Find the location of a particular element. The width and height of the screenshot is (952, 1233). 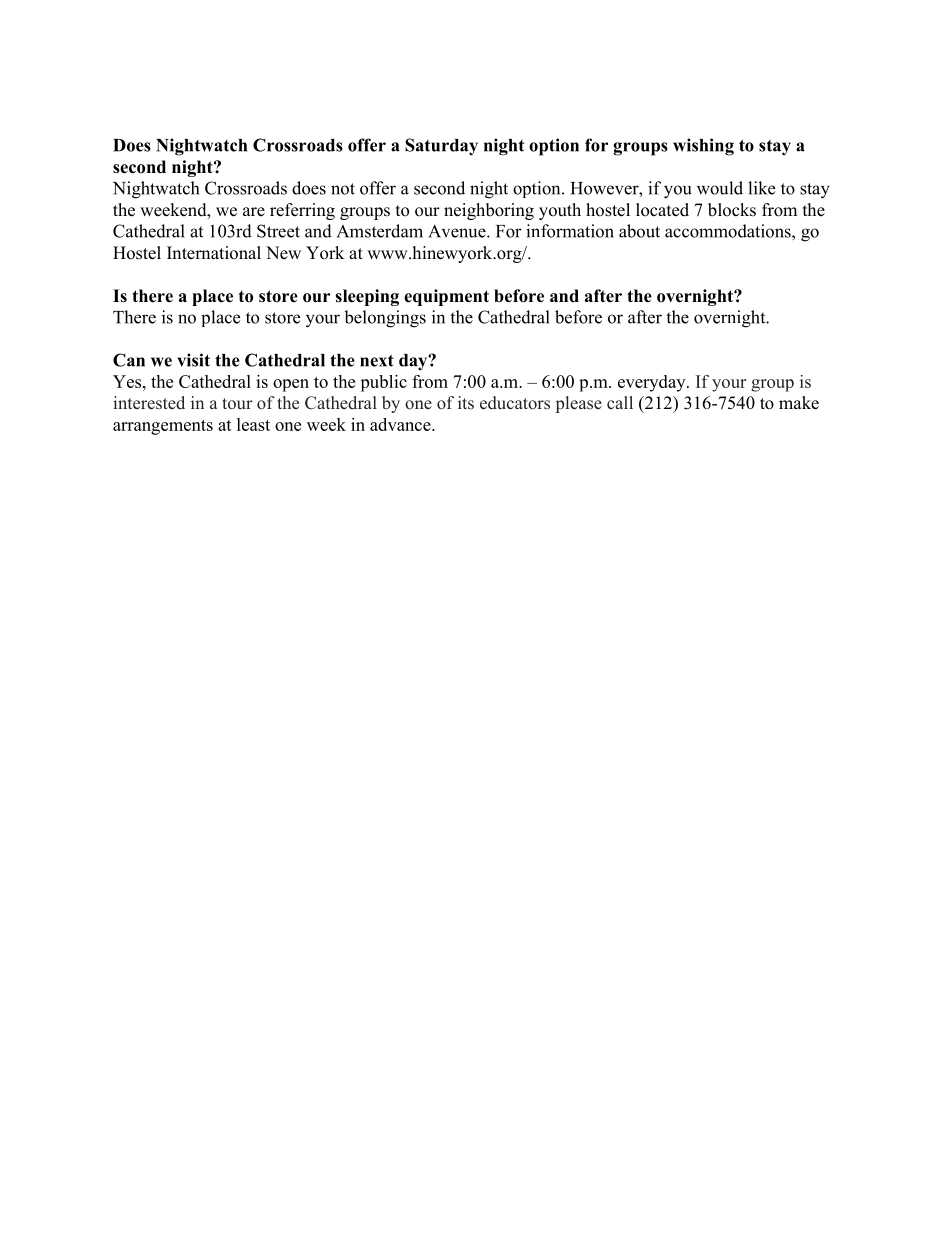

wishing is located at coordinates (703, 147).
